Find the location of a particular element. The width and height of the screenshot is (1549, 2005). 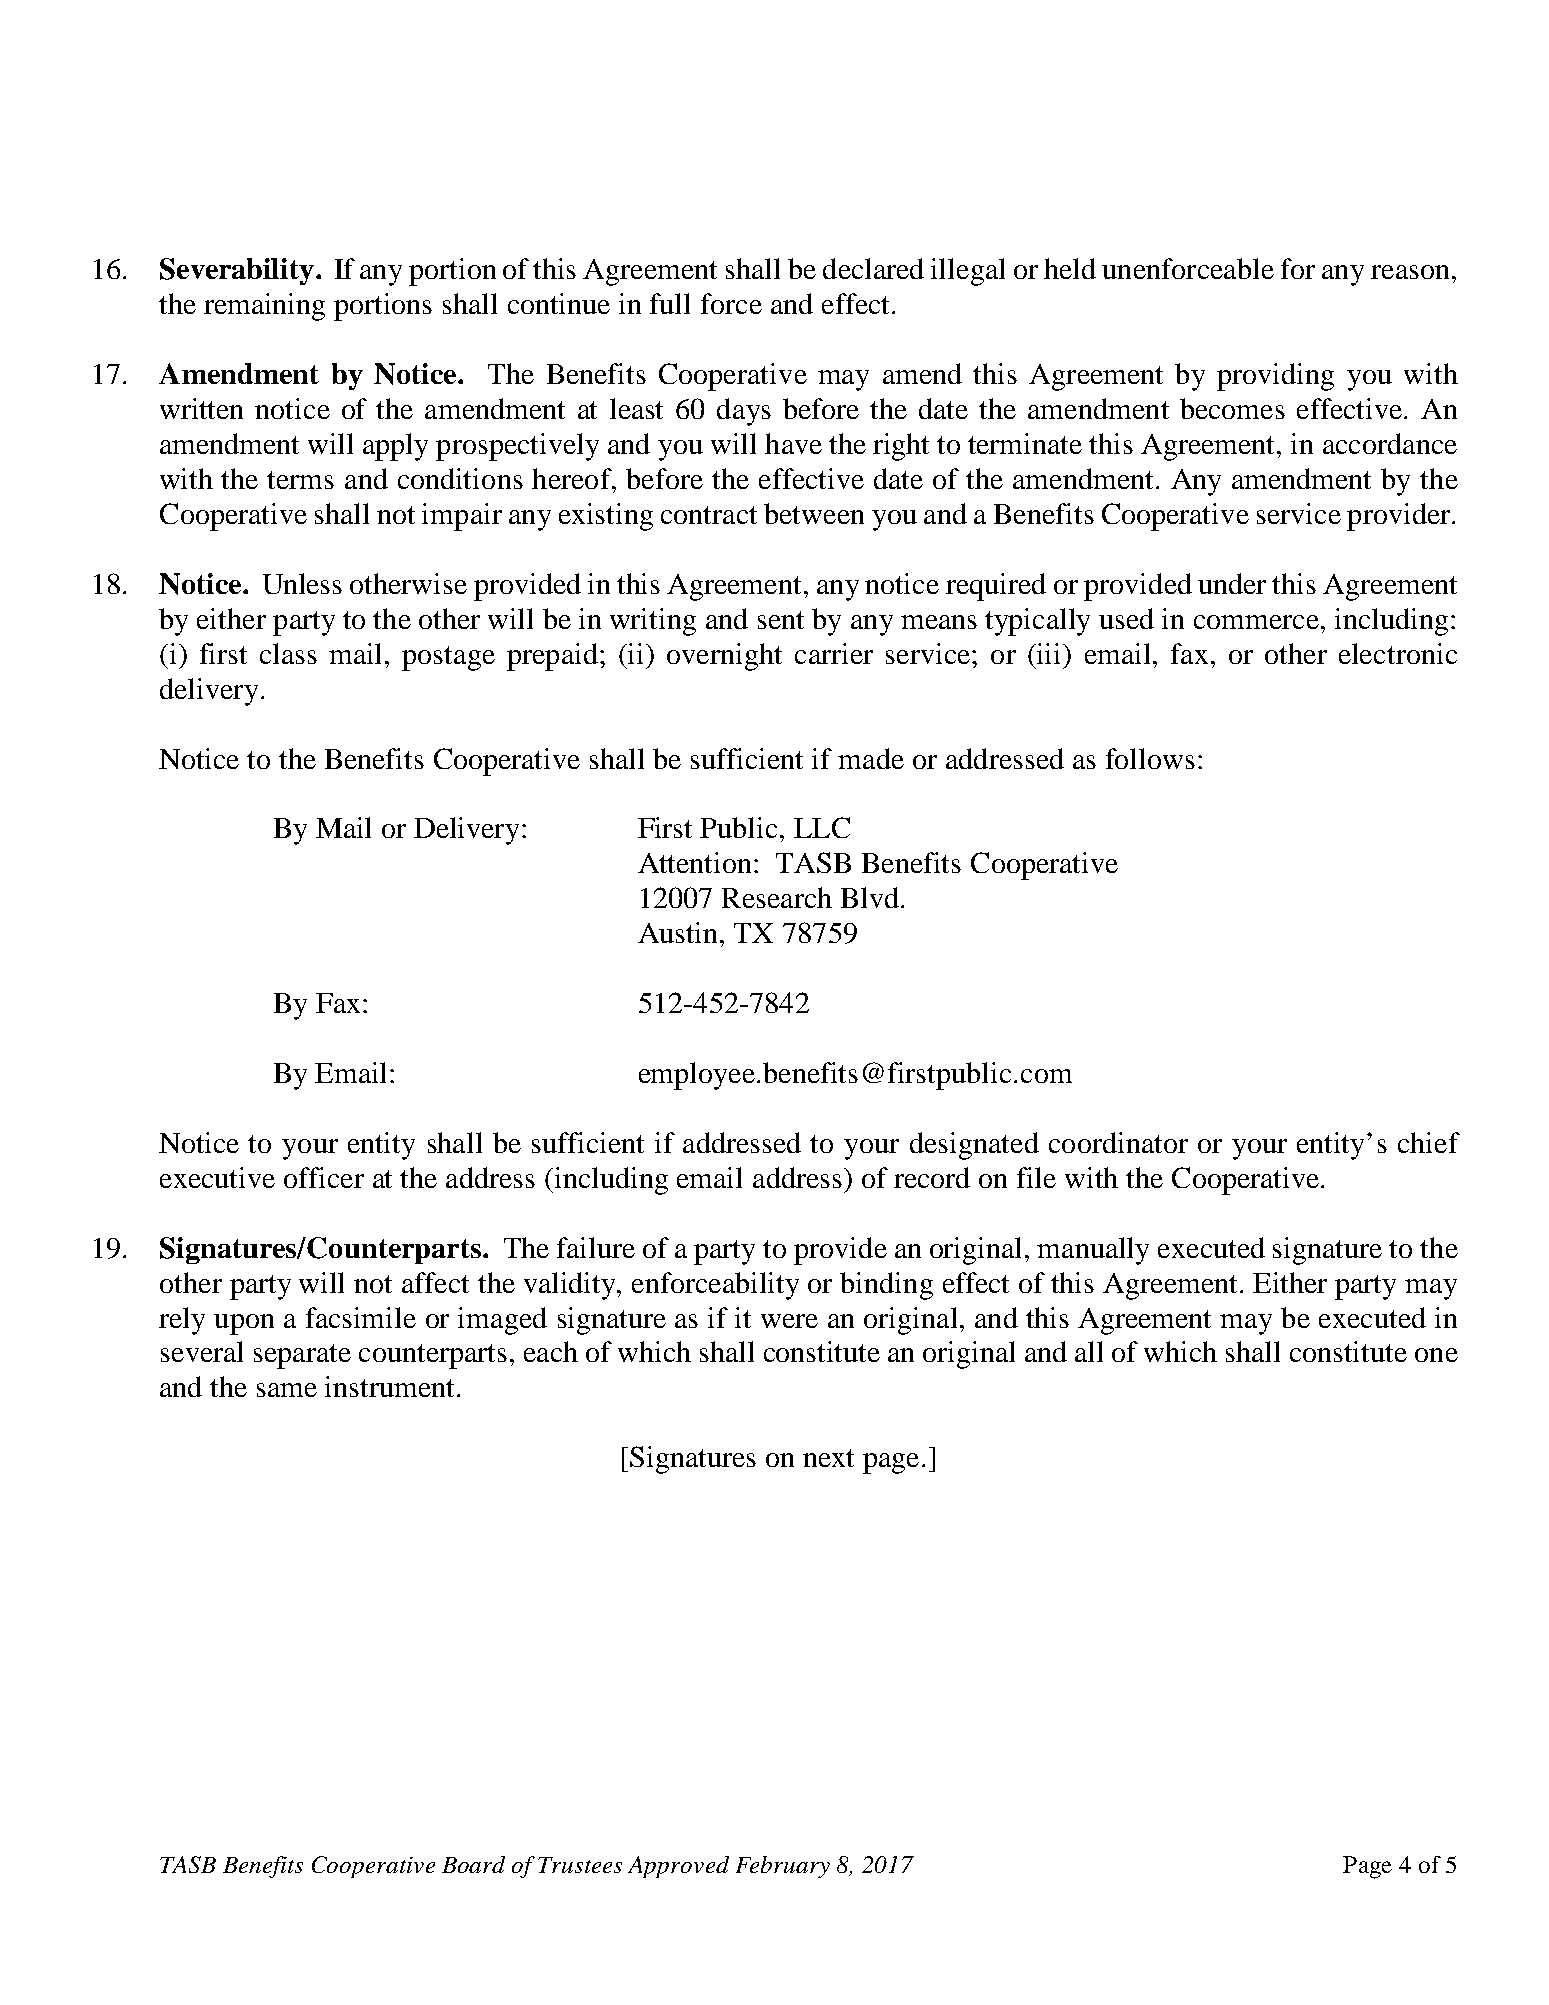

follows is located at coordinates (1150, 758).
